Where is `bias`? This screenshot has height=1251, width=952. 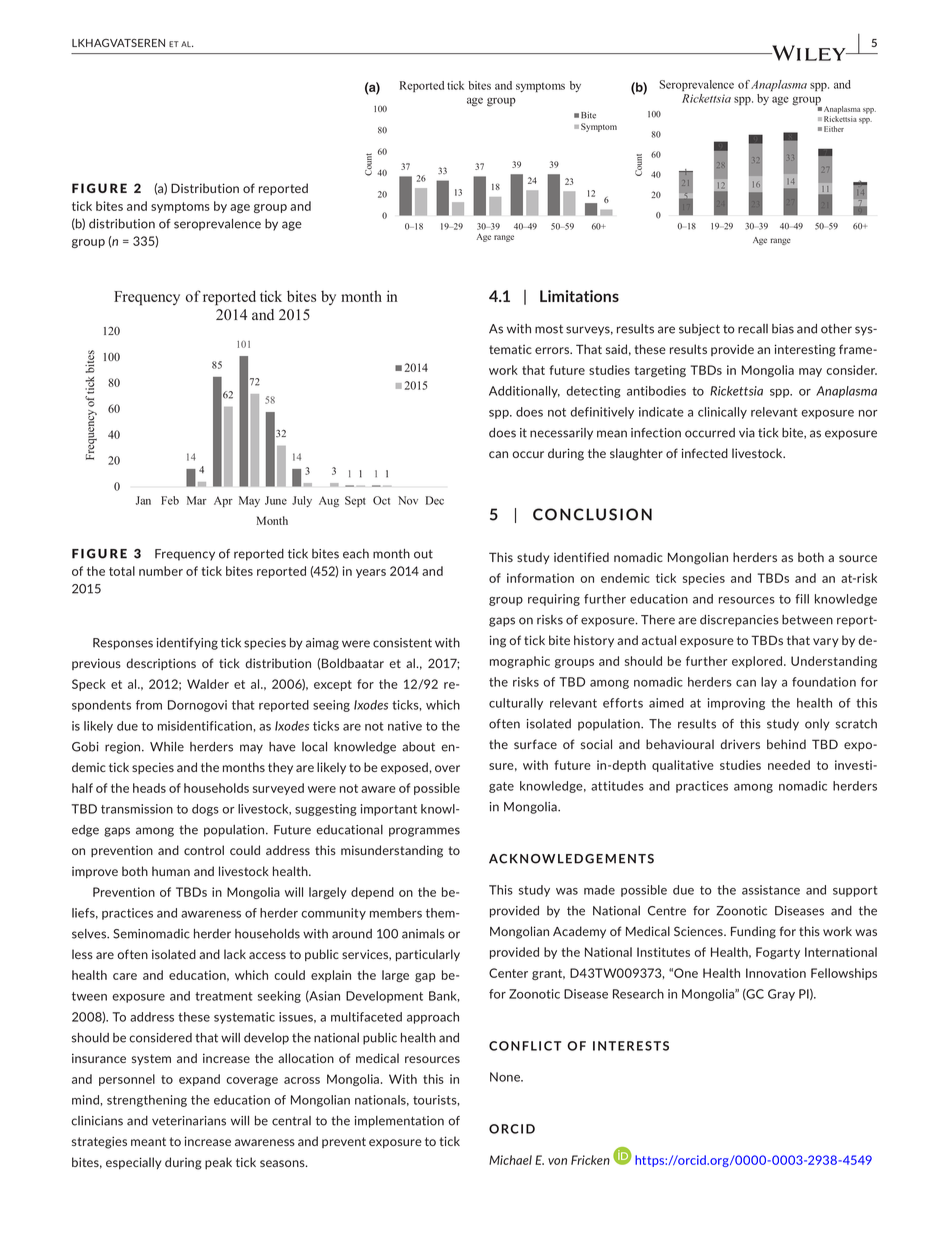
bias is located at coordinates (783, 329).
